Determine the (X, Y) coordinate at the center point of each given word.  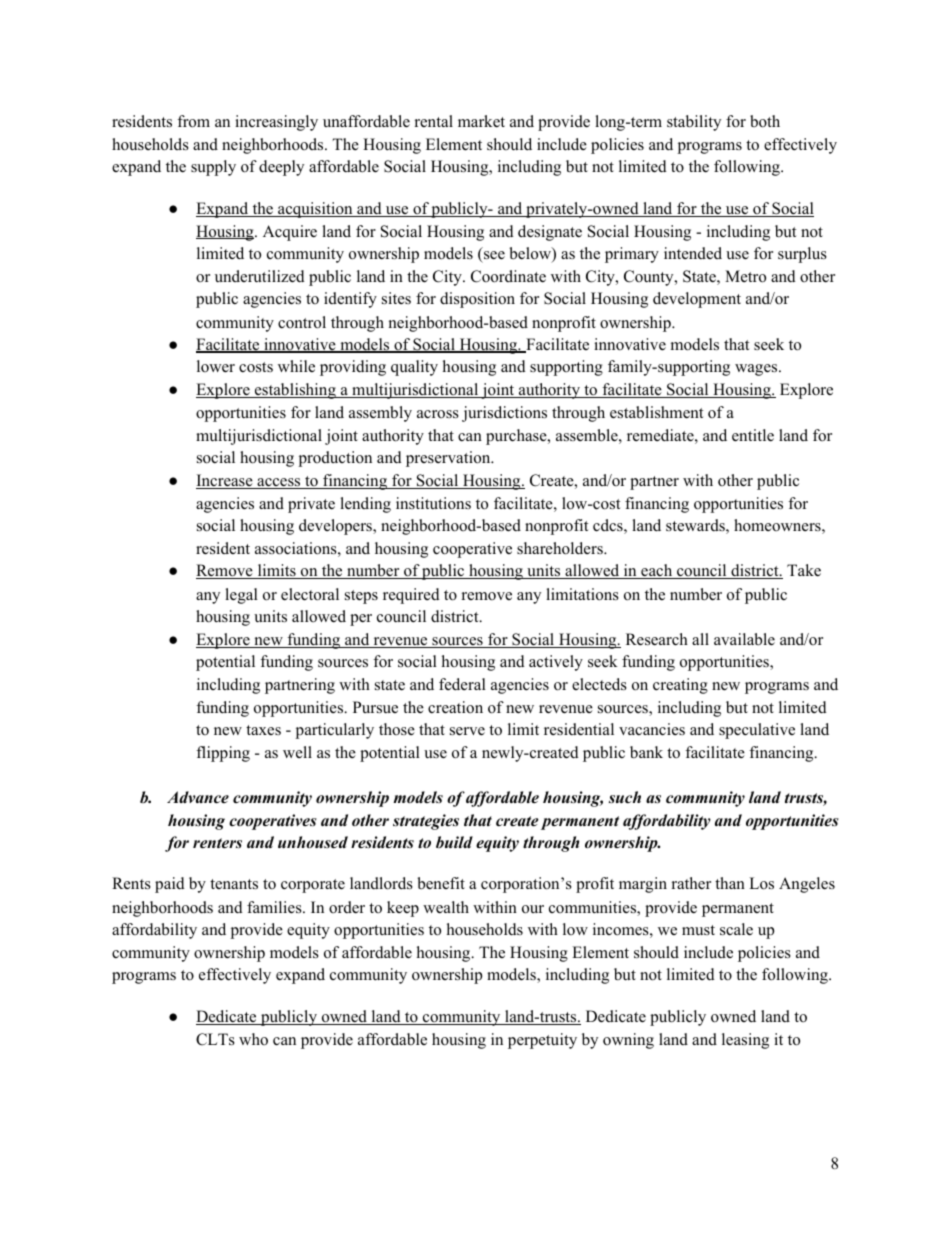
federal (462, 684)
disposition (477, 300)
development (697, 300)
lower (216, 366)
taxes (263, 730)
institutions (433, 503)
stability (694, 123)
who (253, 1039)
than (730, 883)
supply (213, 168)
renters (217, 843)
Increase (225, 481)
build (454, 842)
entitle (753, 435)
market (481, 121)
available (744, 639)
